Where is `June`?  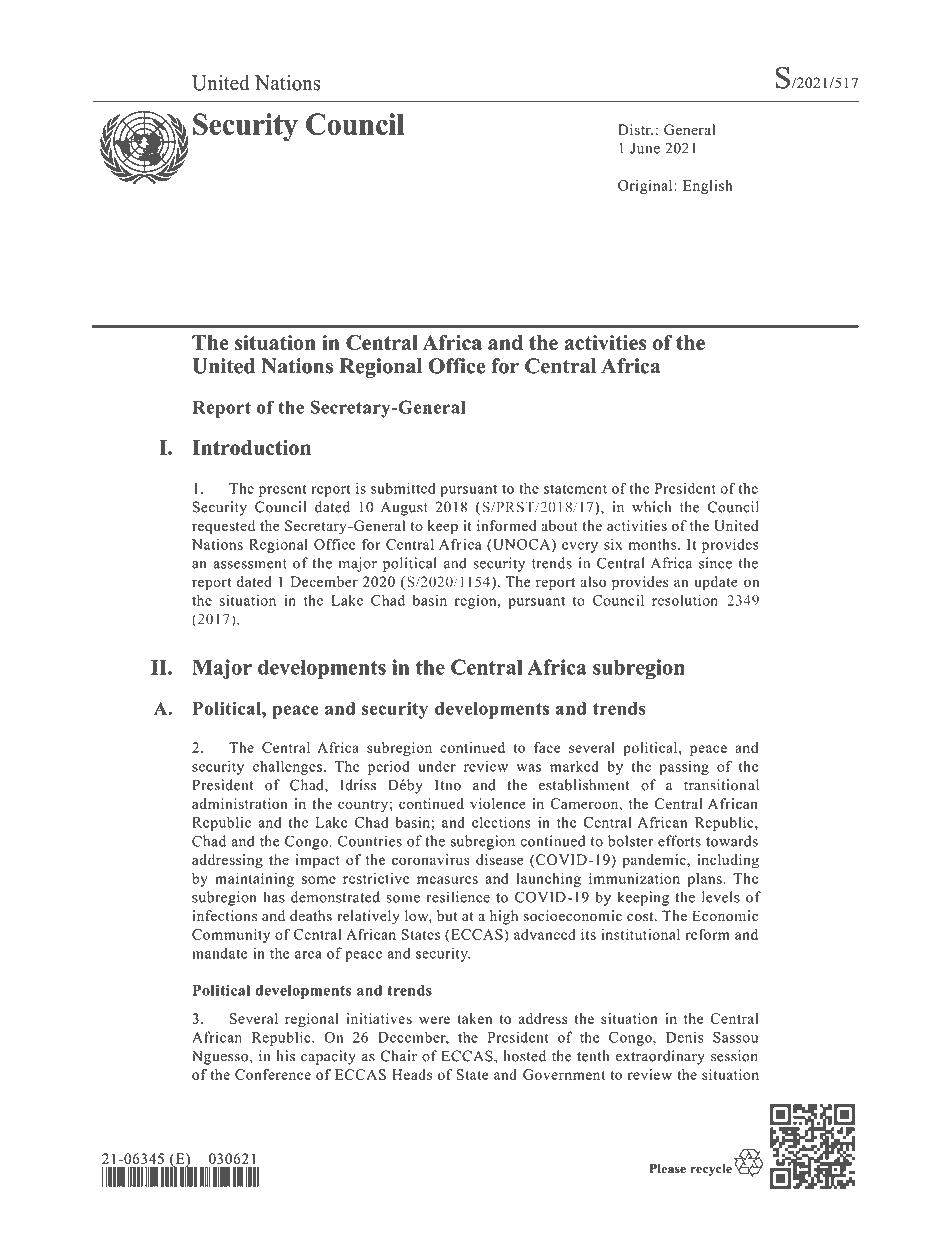 June is located at coordinates (645, 148).
